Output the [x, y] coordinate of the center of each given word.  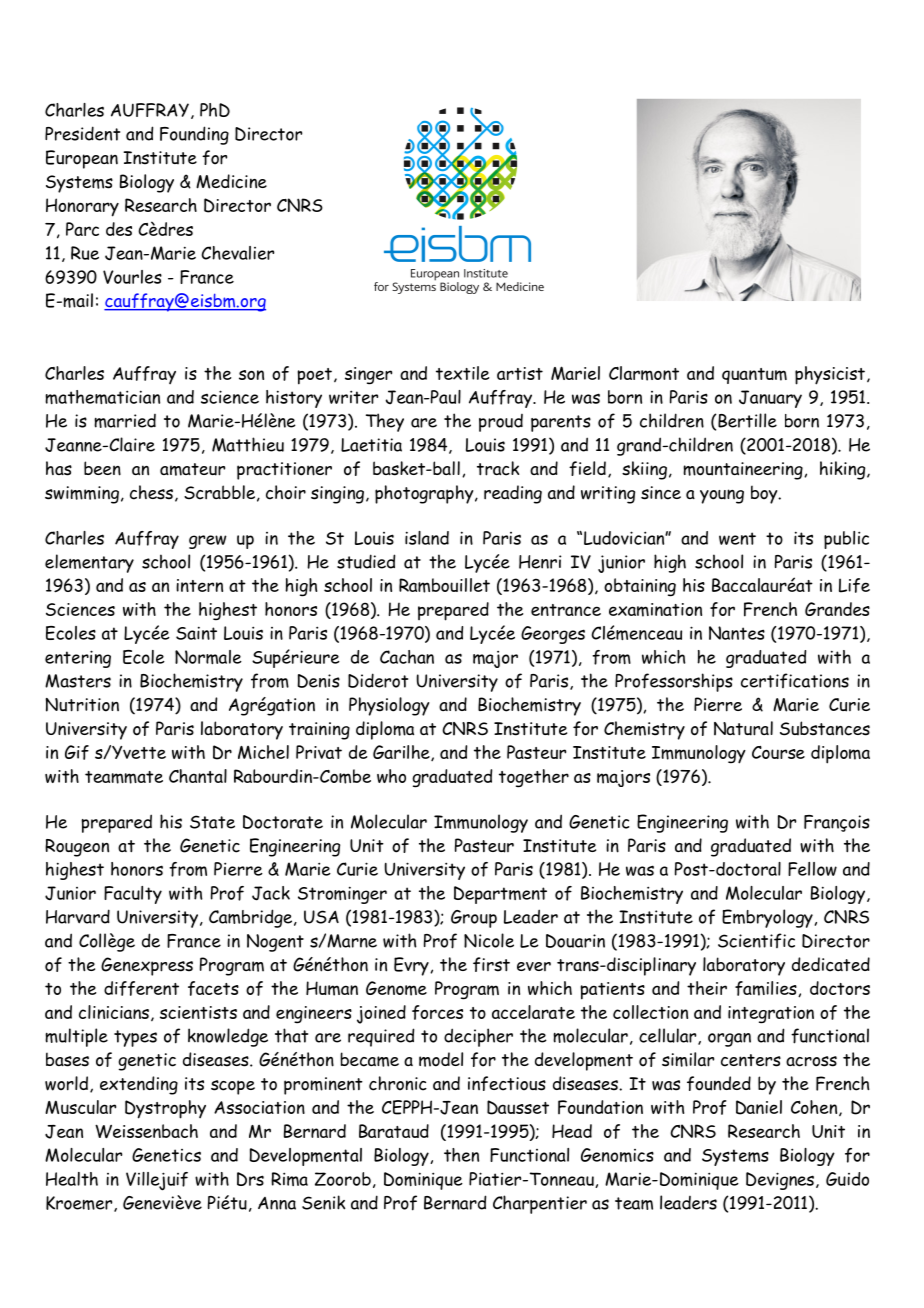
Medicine [231, 181]
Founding [194, 135]
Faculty [133, 895]
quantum [754, 376]
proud [501, 423]
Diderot [378, 680]
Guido [847, 1179]
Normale [208, 657]
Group [474, 919]
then [461, 1155]
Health [72, 1179]
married [125, 421]
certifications [795, 680]
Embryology [767, 918]
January [770, 399]
